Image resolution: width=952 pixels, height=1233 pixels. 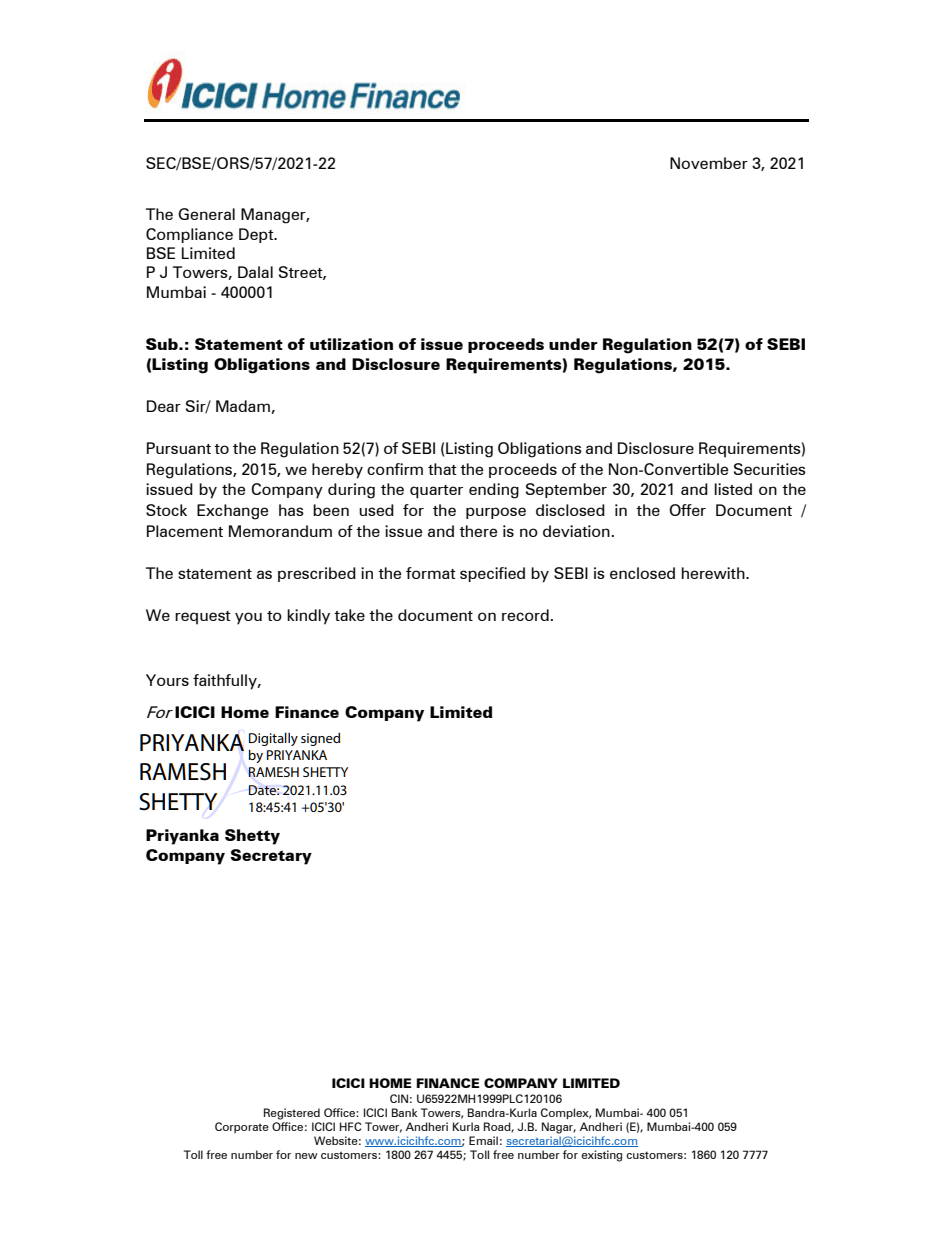 What do you see at coordinates (206, 214) in the page?
I see `General` at bounding box center [206, 214].
